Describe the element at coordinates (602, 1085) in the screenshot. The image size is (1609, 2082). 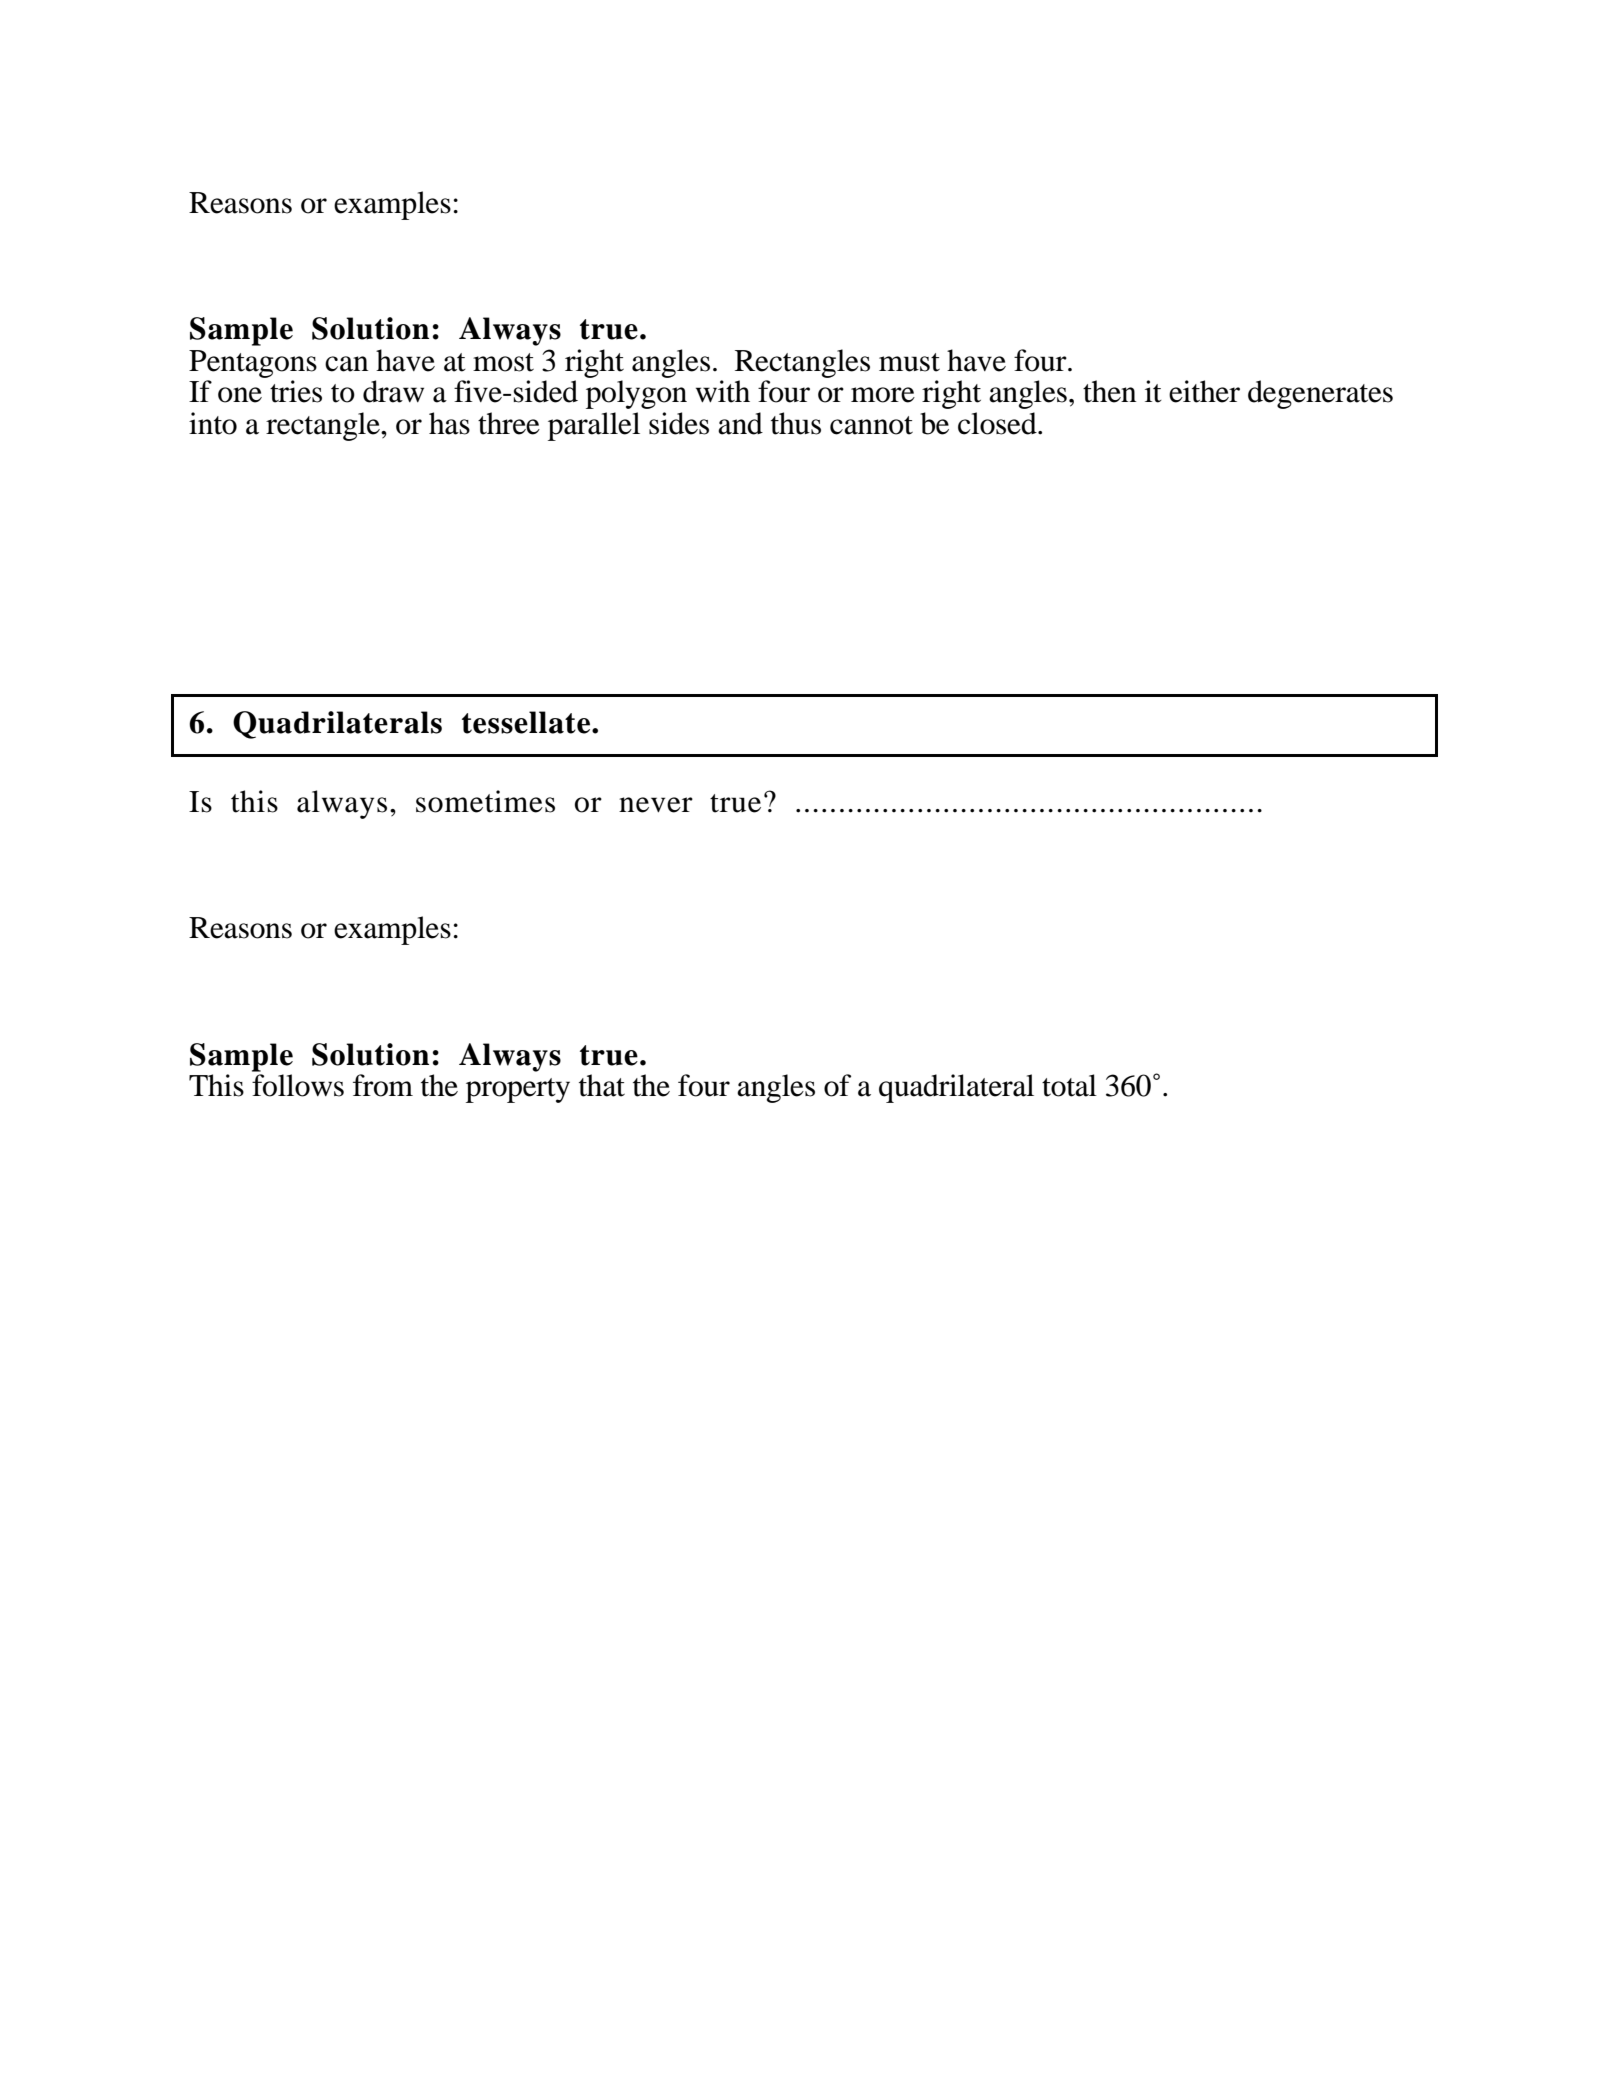
I see `that` at that location.
